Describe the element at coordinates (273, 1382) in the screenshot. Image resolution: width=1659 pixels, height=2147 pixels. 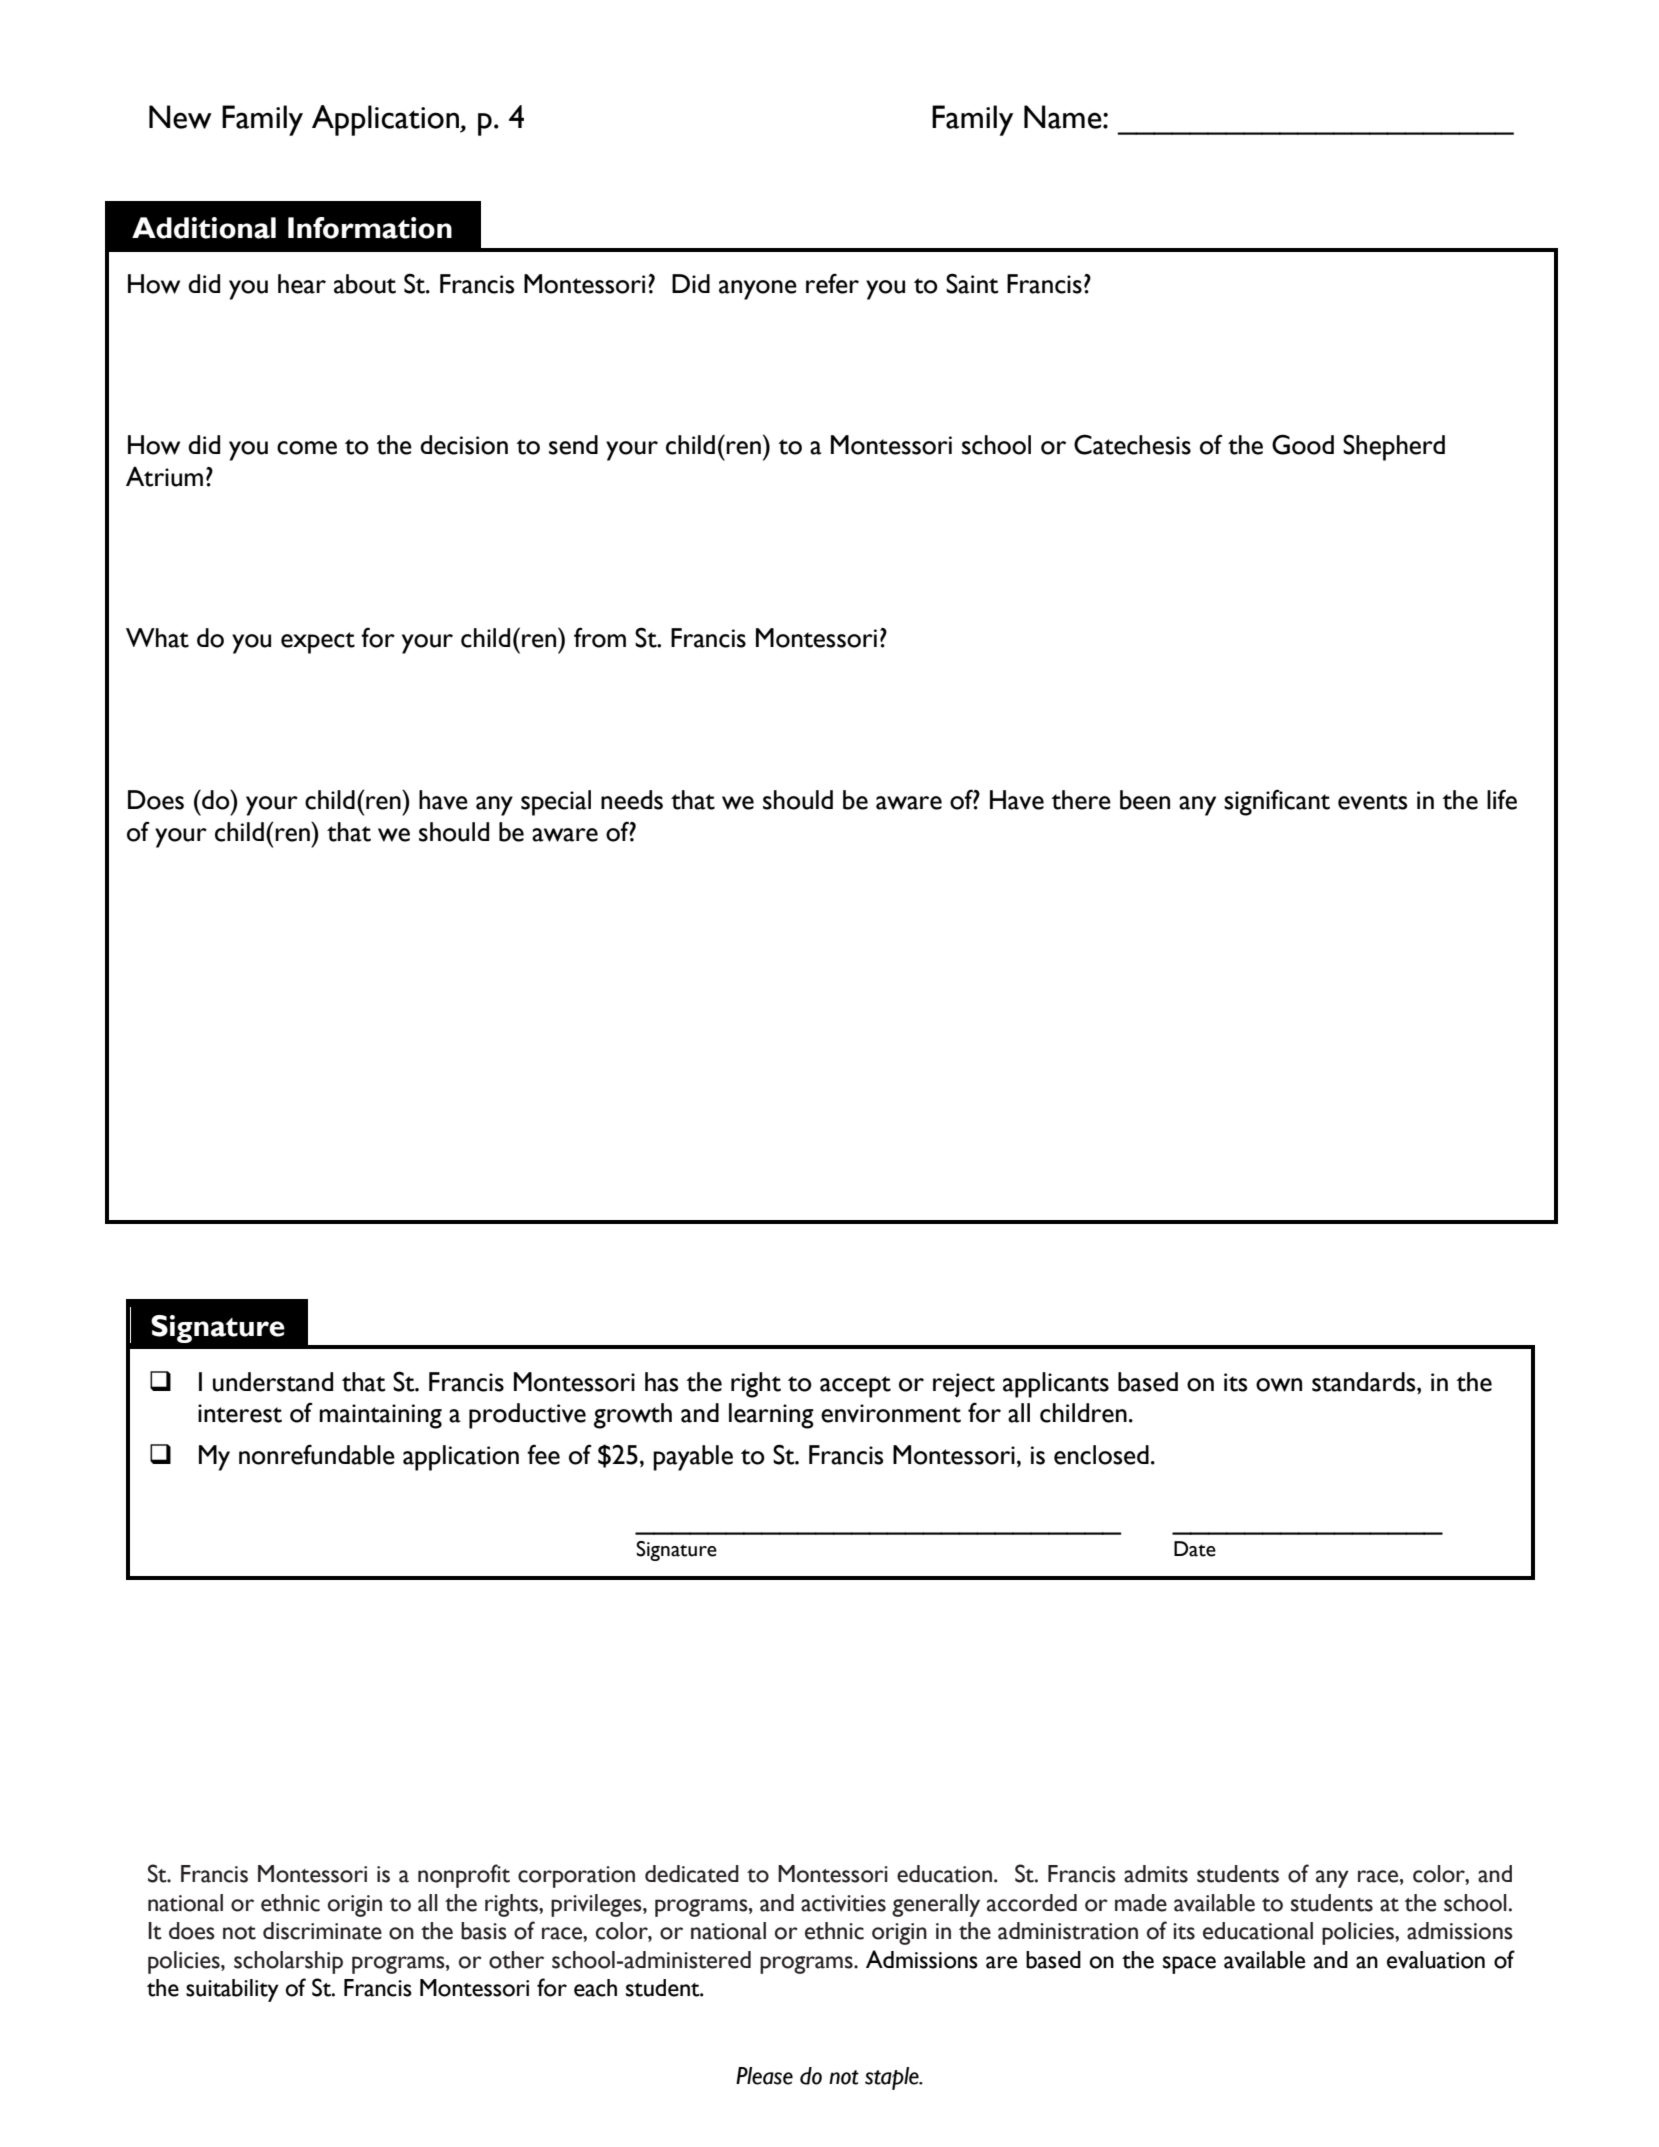
I see `understand` at that location.
